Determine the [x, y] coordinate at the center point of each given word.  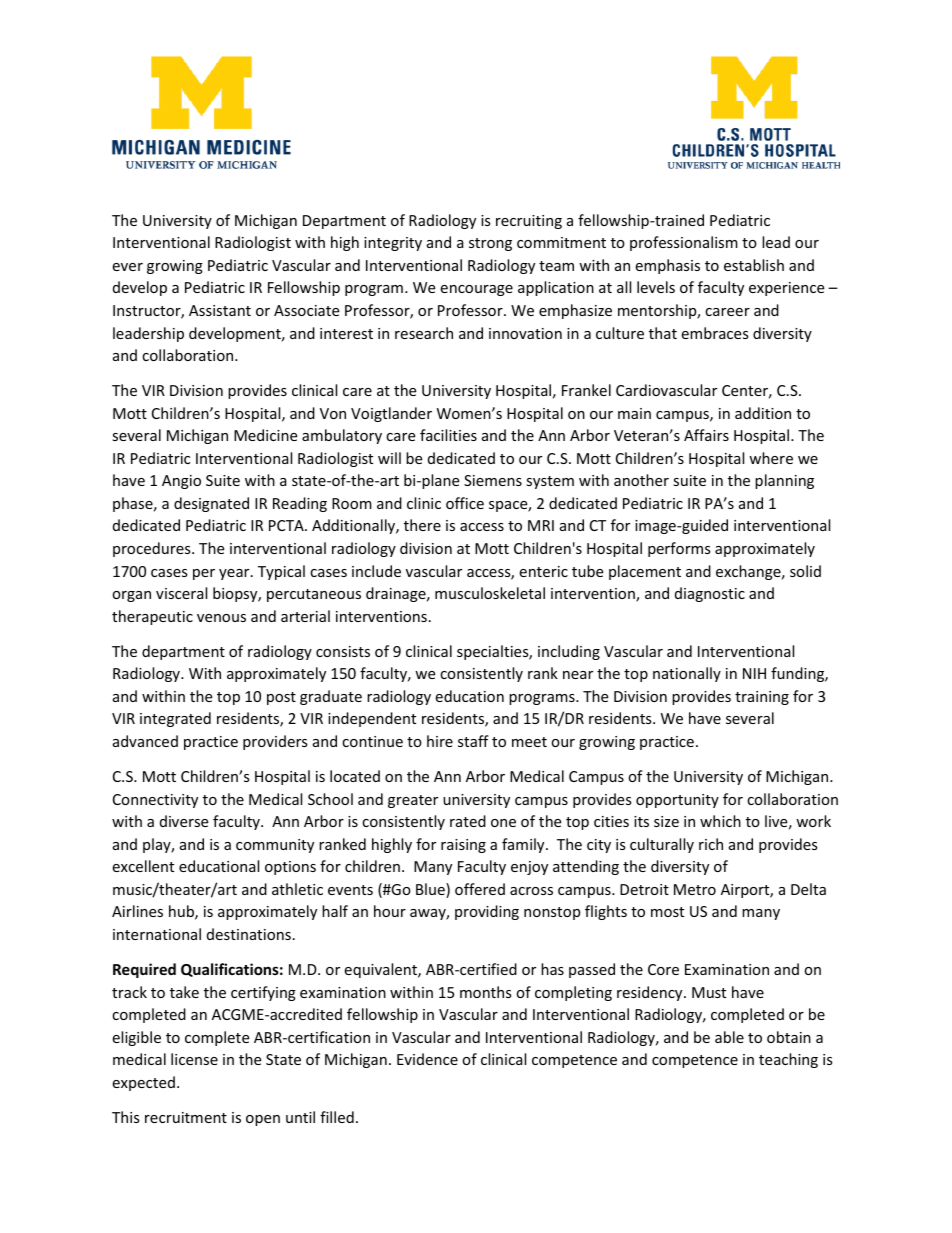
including [569, 652]
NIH [754, 673]
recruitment [186, 1117]
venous [221, 618]
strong [490, 244]
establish [754, 265]
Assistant [220, 310]
